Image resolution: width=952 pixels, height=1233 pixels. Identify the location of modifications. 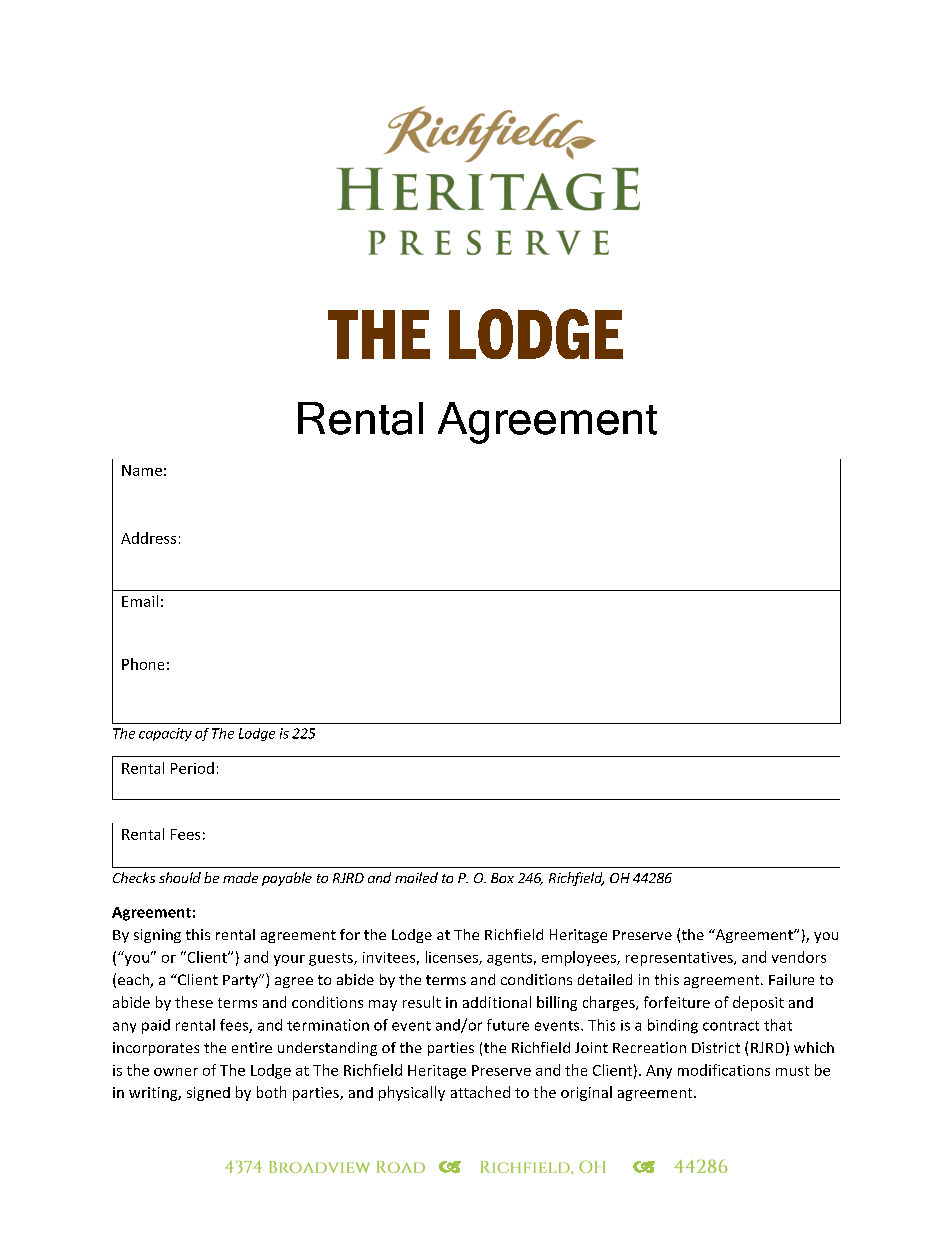
(724, 1070).
